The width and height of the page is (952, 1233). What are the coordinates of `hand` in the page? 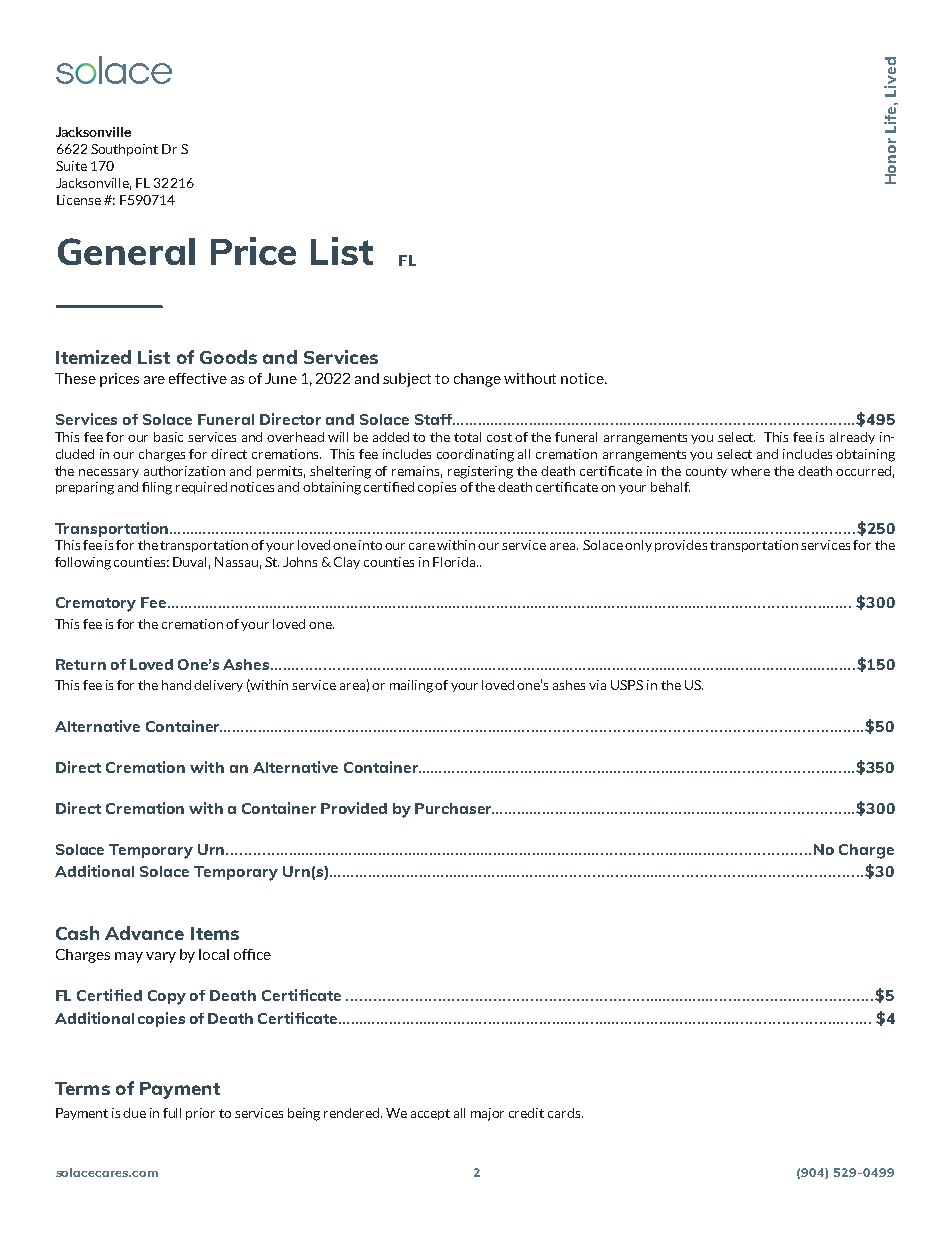 It's located at (176, 685).
